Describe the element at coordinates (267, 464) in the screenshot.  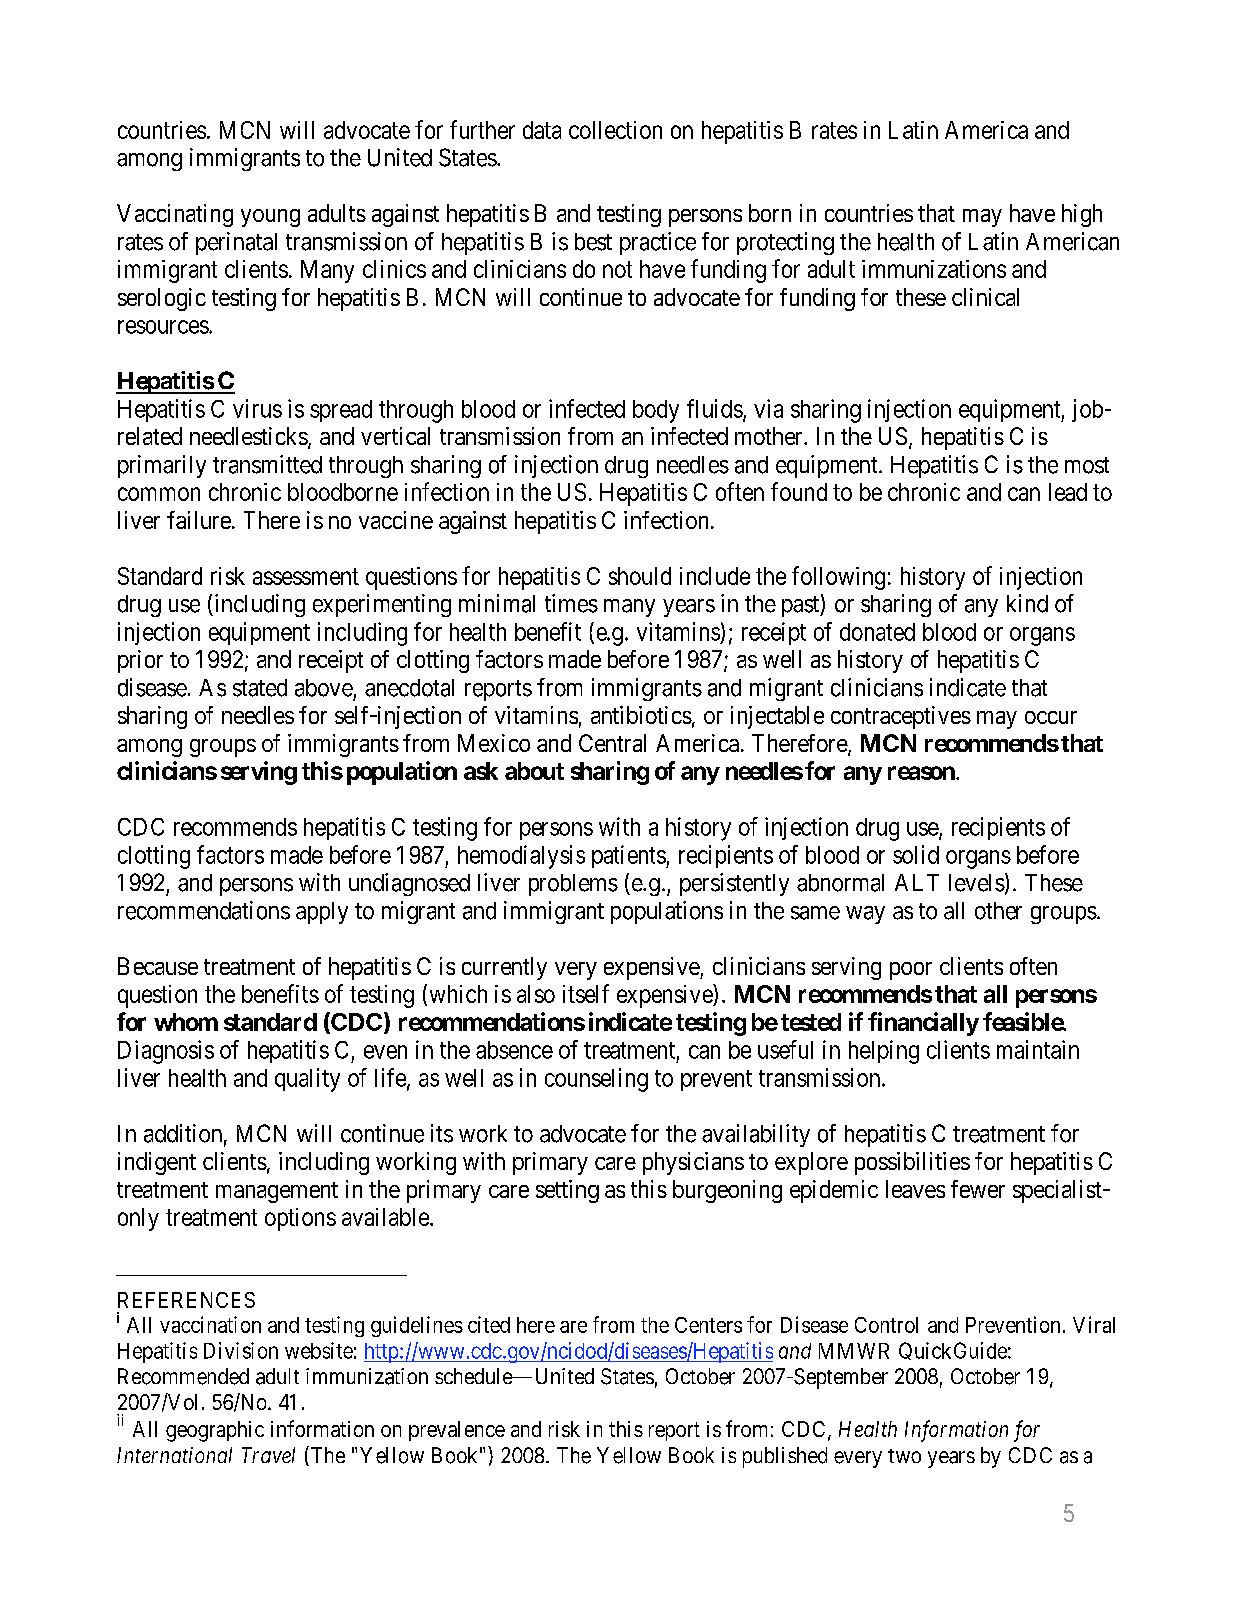
I see `transmitted` at that location.
